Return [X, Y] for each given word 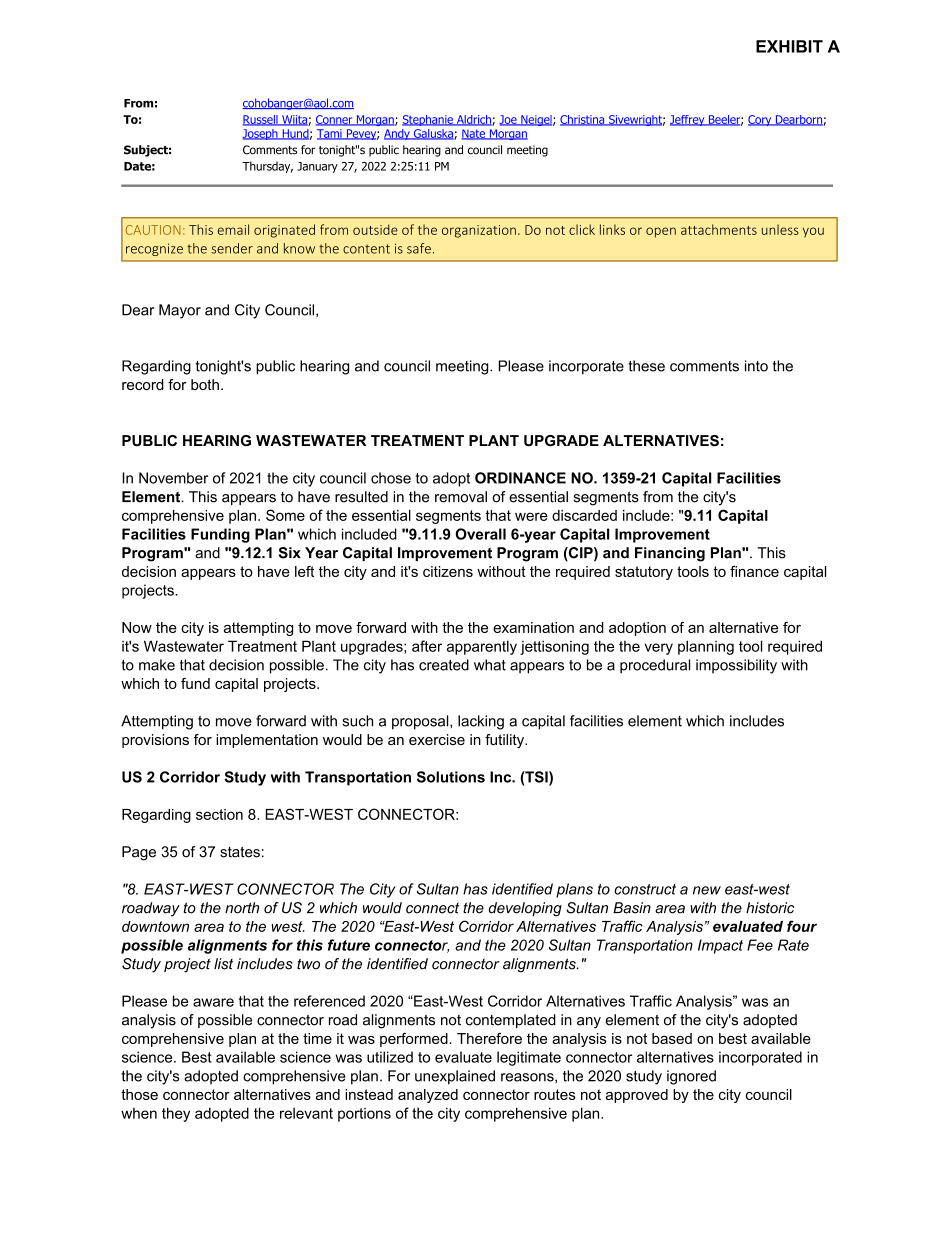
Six [290, 553]
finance [754, 571]
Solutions [451, 777]
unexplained [455, 1077]
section [219, 814]
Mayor [180, 311]
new [707, 890]
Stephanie [428, 120]
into [756, 366]
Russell [261, 120]
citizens [448, 571]
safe [419, 248]
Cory [761, 120]
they [176, 1114]
